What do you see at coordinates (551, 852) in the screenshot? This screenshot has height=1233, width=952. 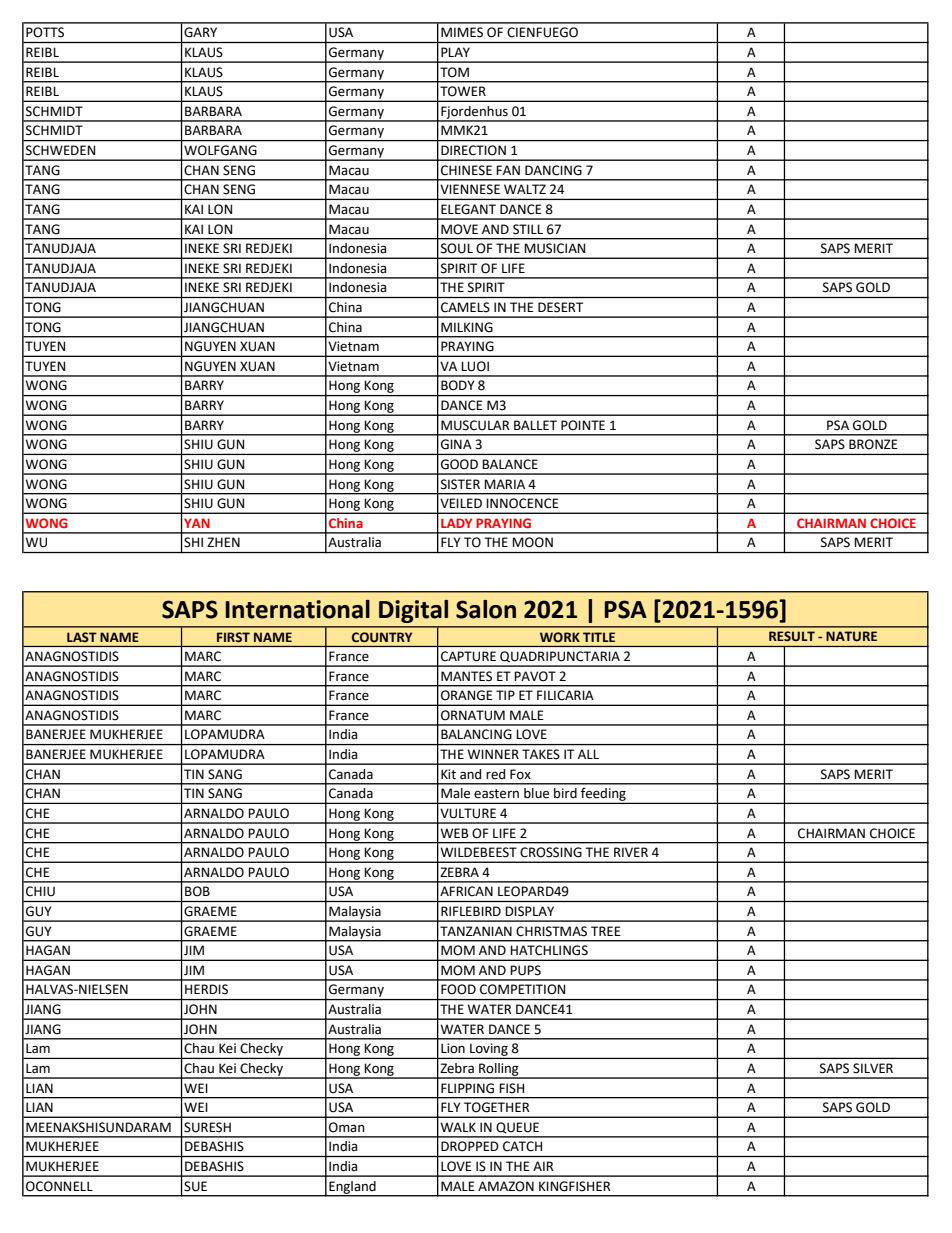 I see `CROSSING` at bounding box center [551, 852].
